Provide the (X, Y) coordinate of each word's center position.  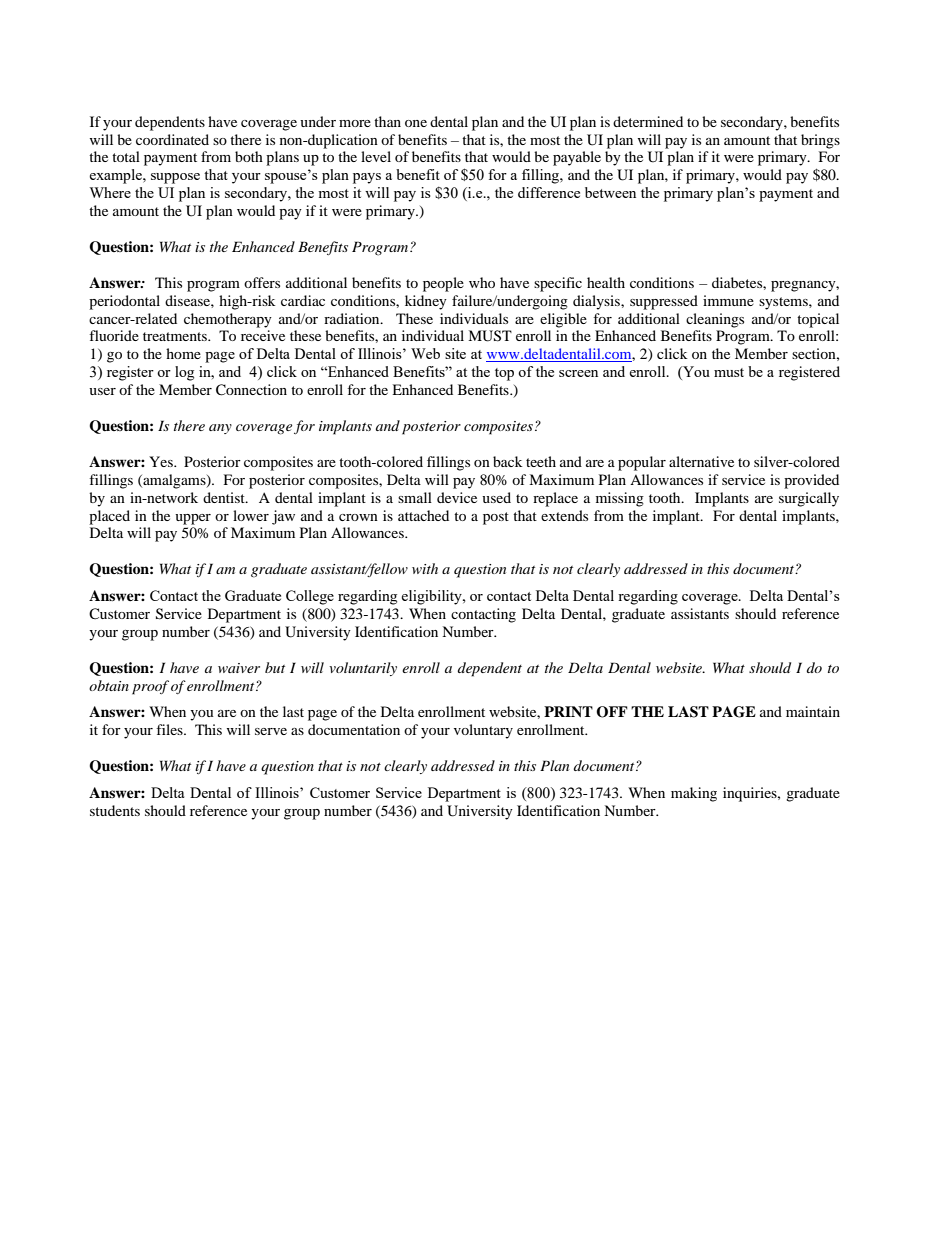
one (416, 123)
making (694, 794)
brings (820, 141)
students (115, 810)
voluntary (483, 731)
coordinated (172, 139)
